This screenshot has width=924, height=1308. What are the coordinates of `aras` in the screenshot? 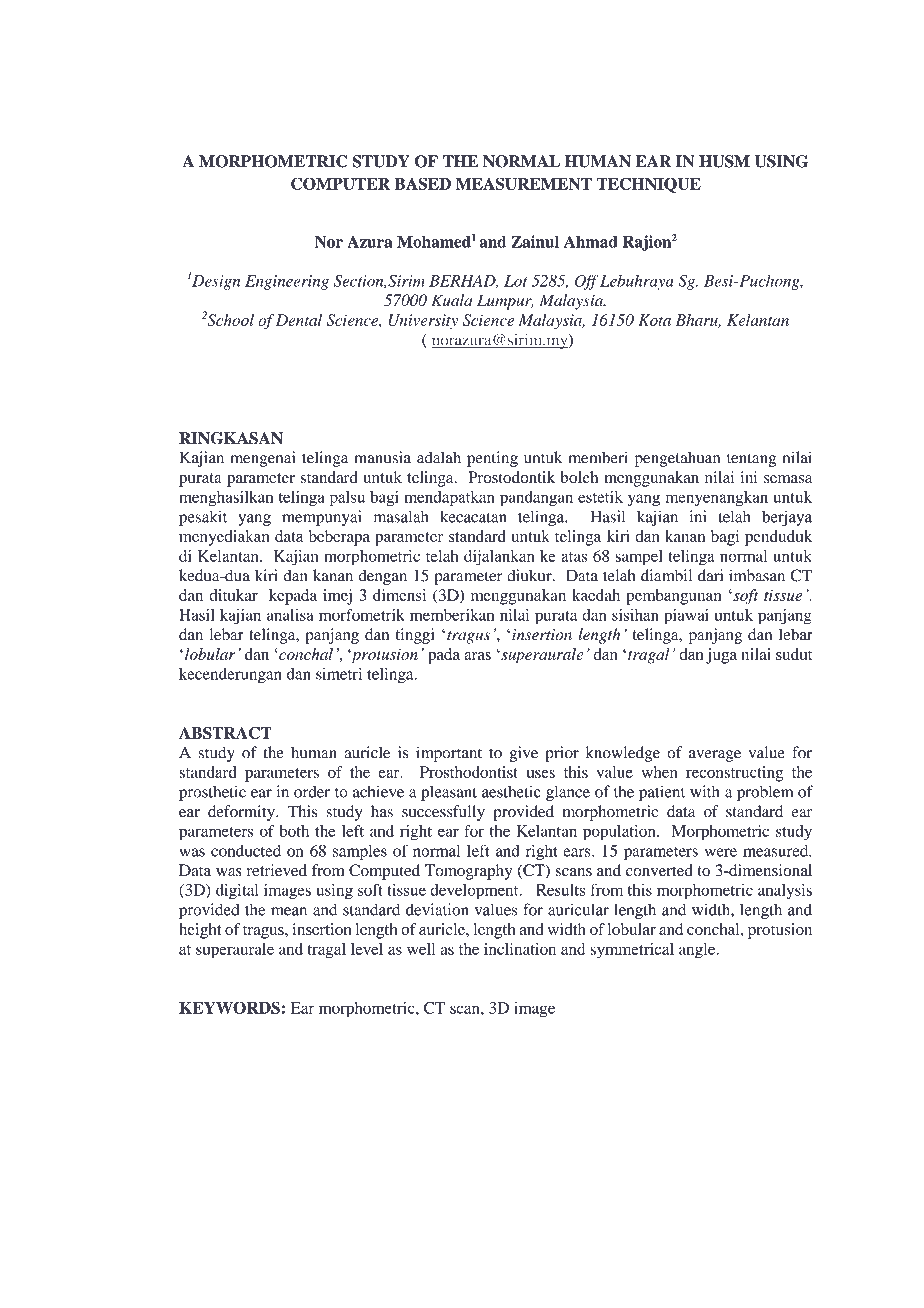 It's located at (477, 656).
